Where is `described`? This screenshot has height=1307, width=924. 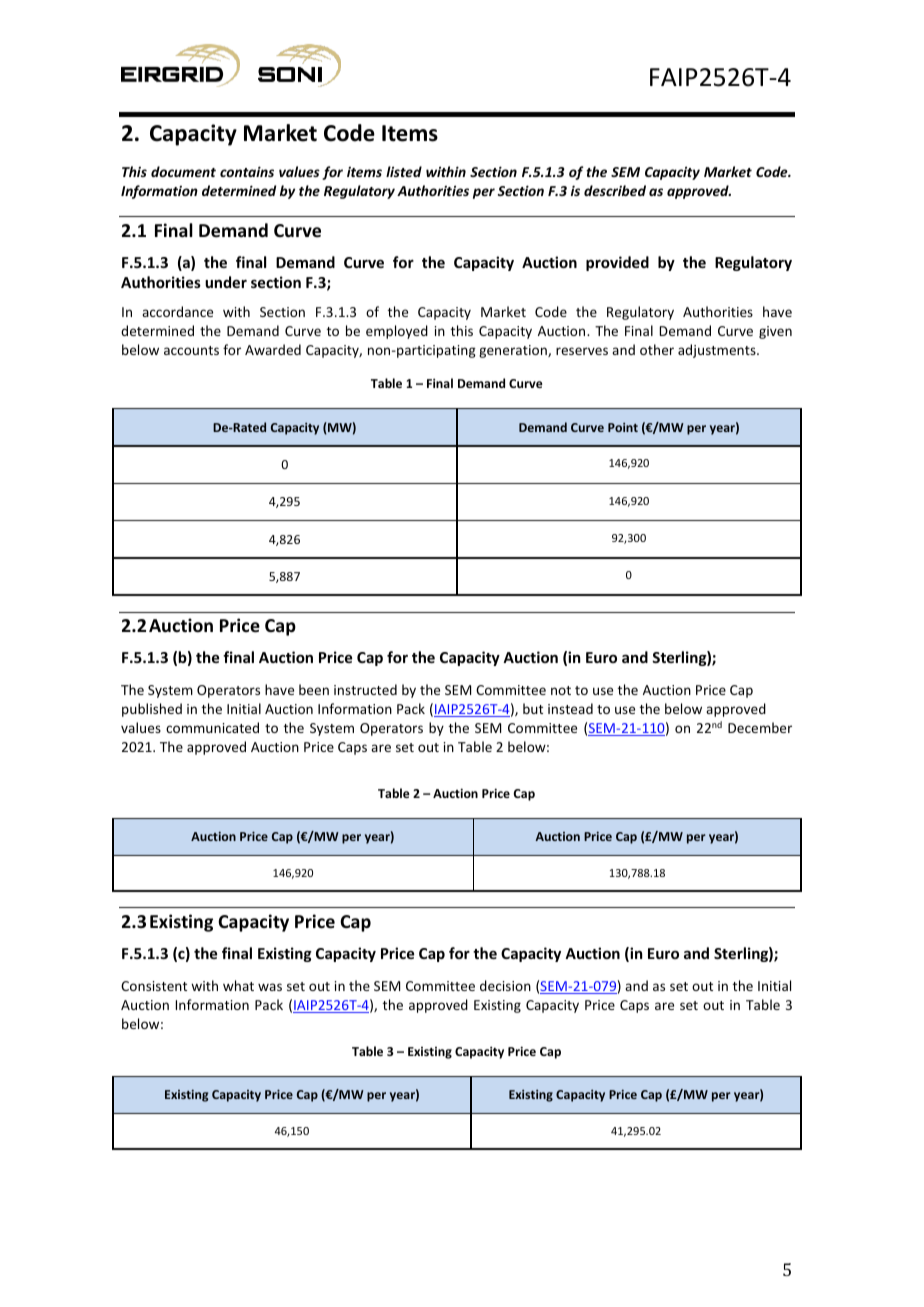 described is located at coordinates (615, 190).
